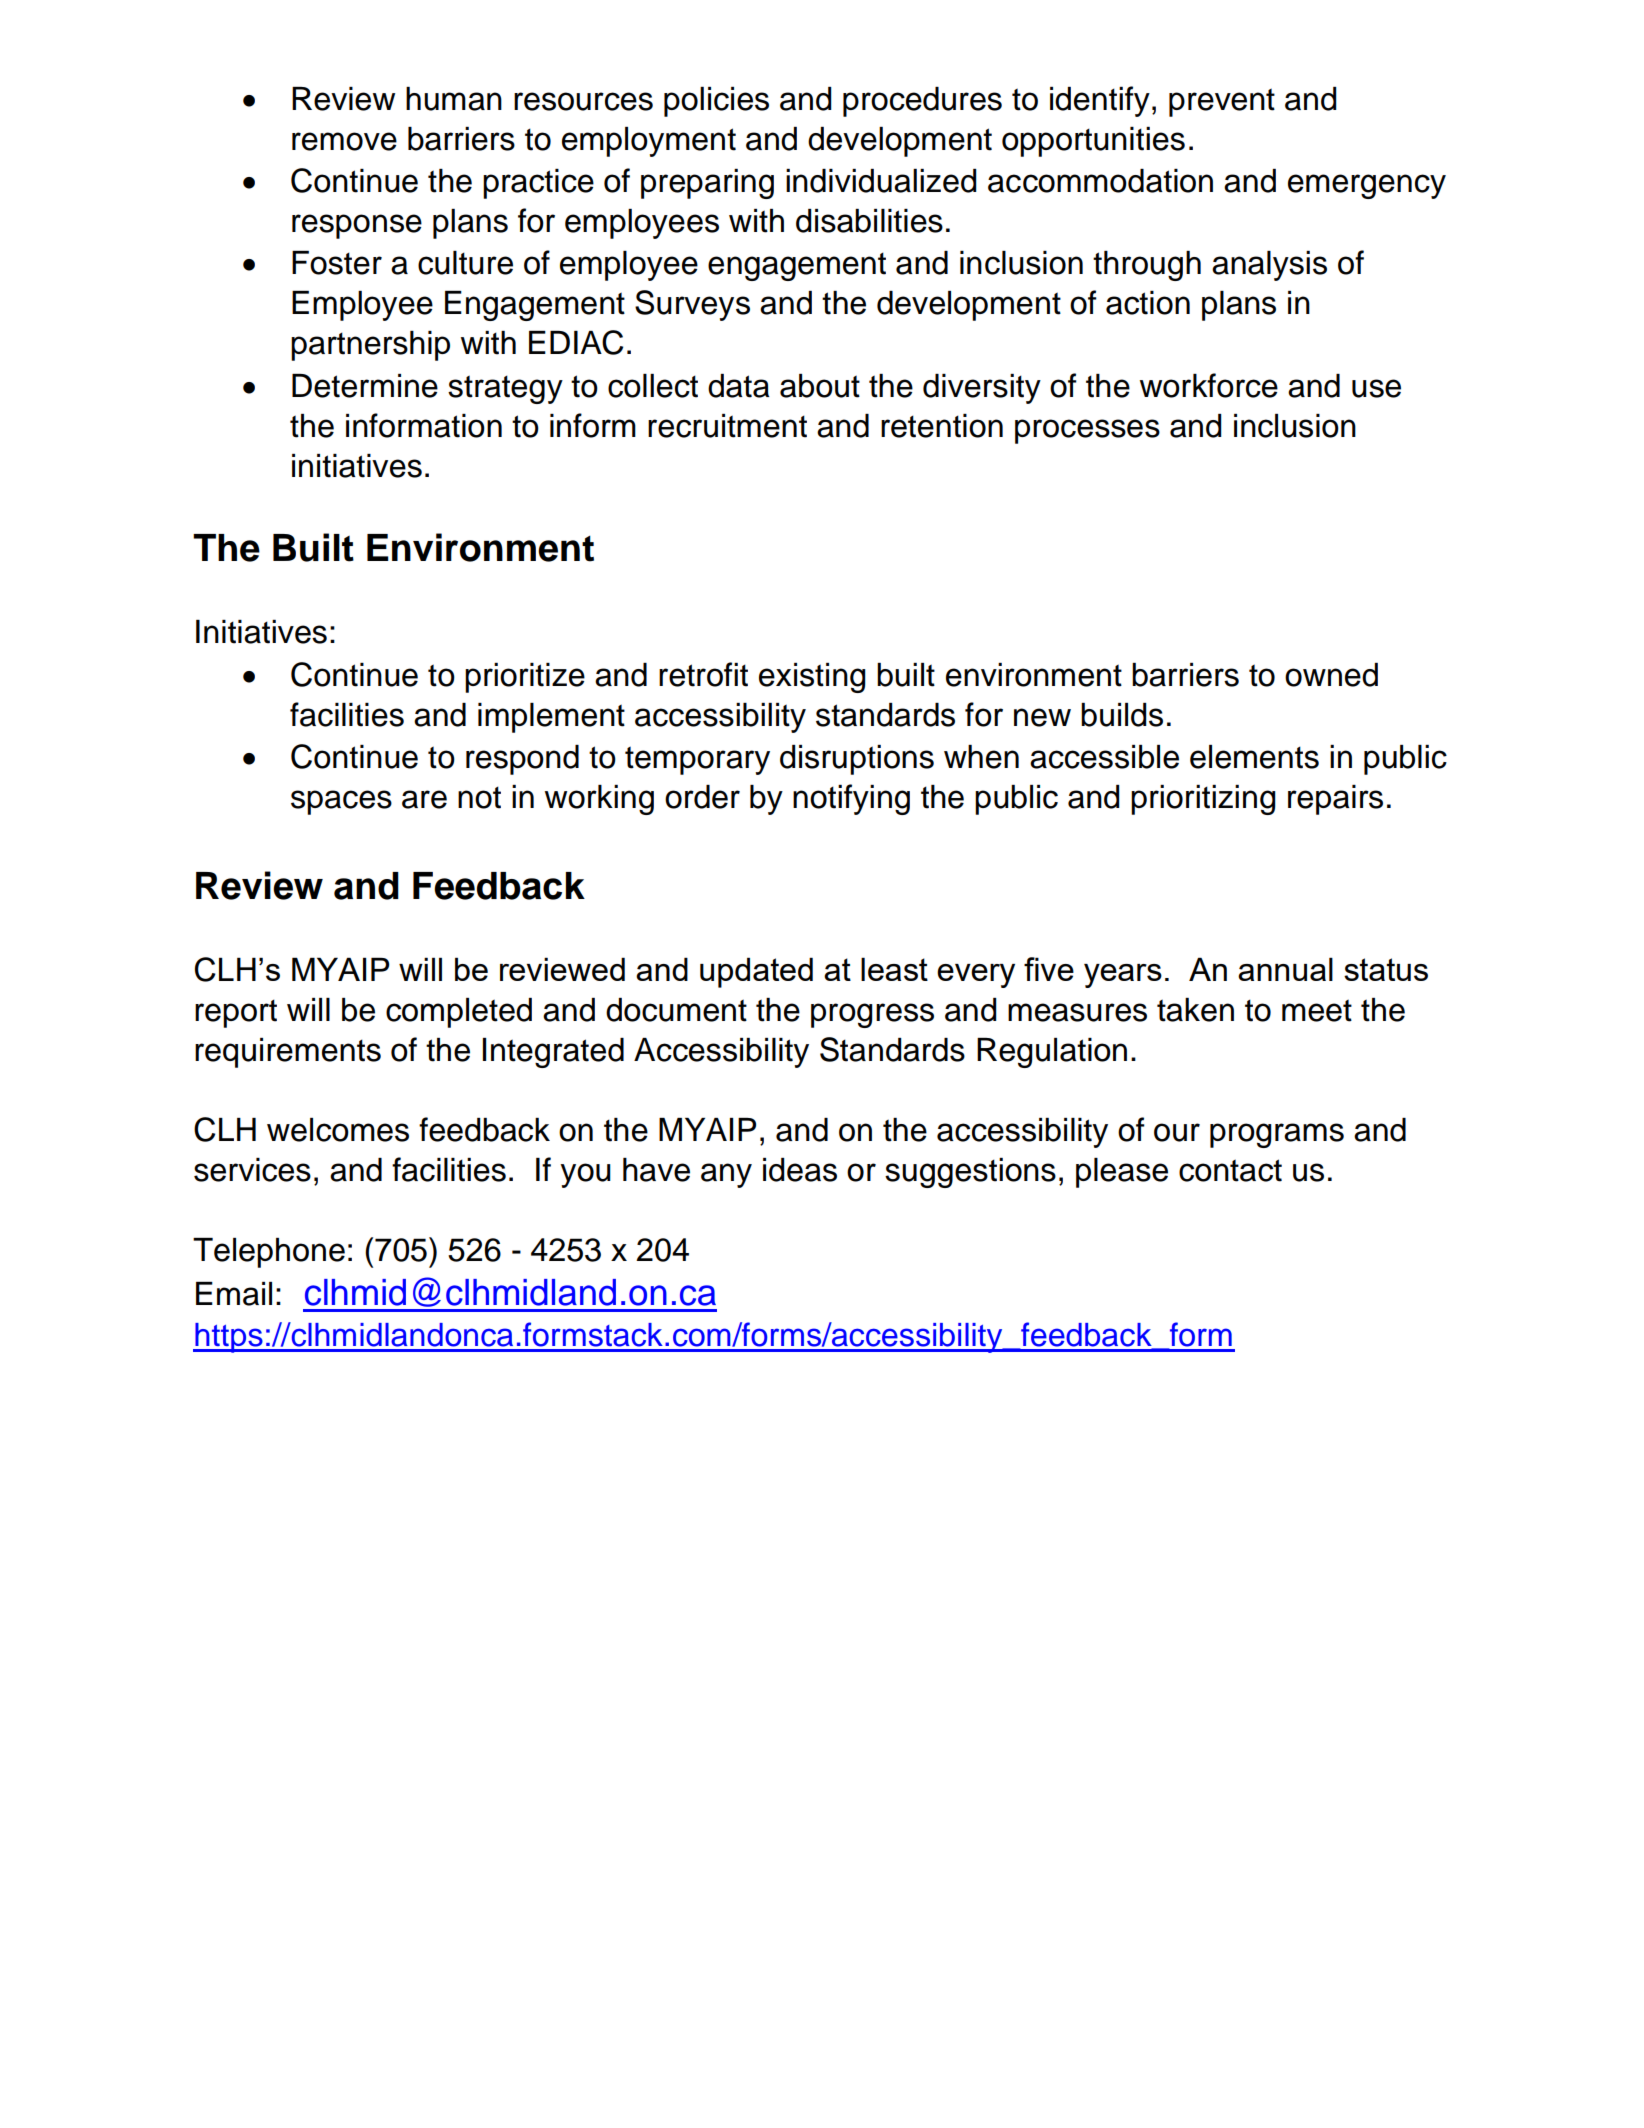  Describe the element at coordinates (1285, 969) in the screenshot. I see `annual` at that location.
